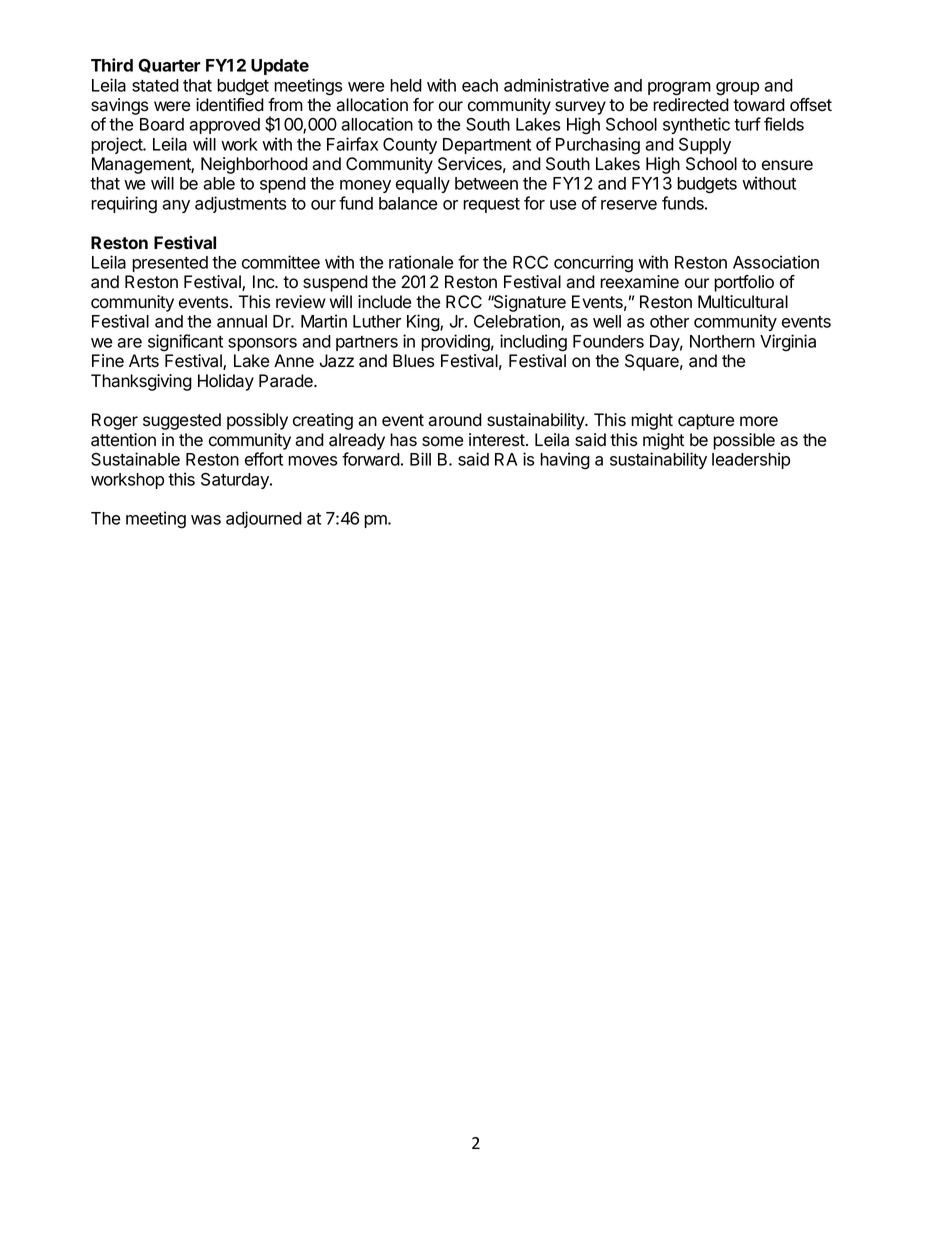  I want to click on capture, so click(706, 422).
